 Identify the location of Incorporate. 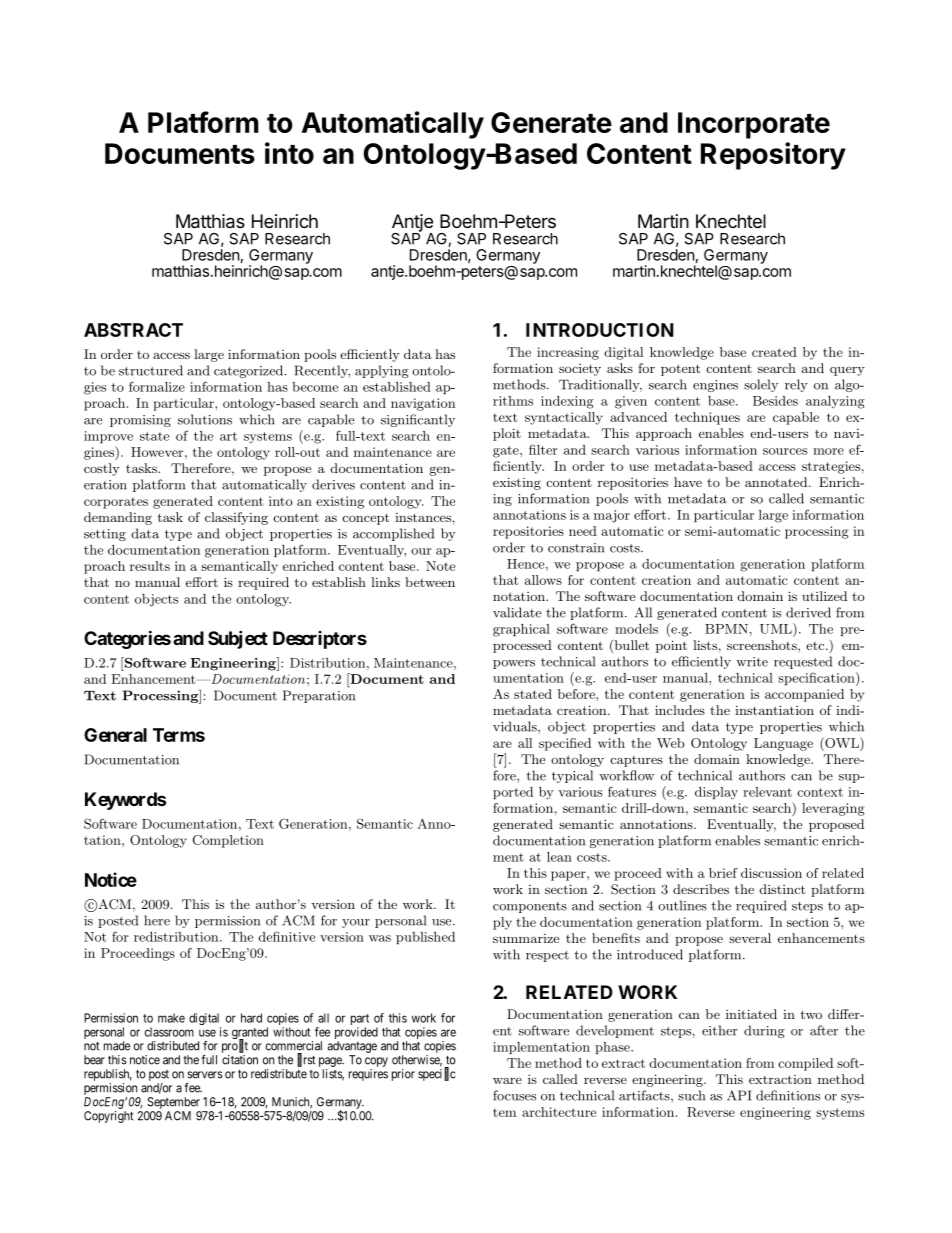
(754, 125).
